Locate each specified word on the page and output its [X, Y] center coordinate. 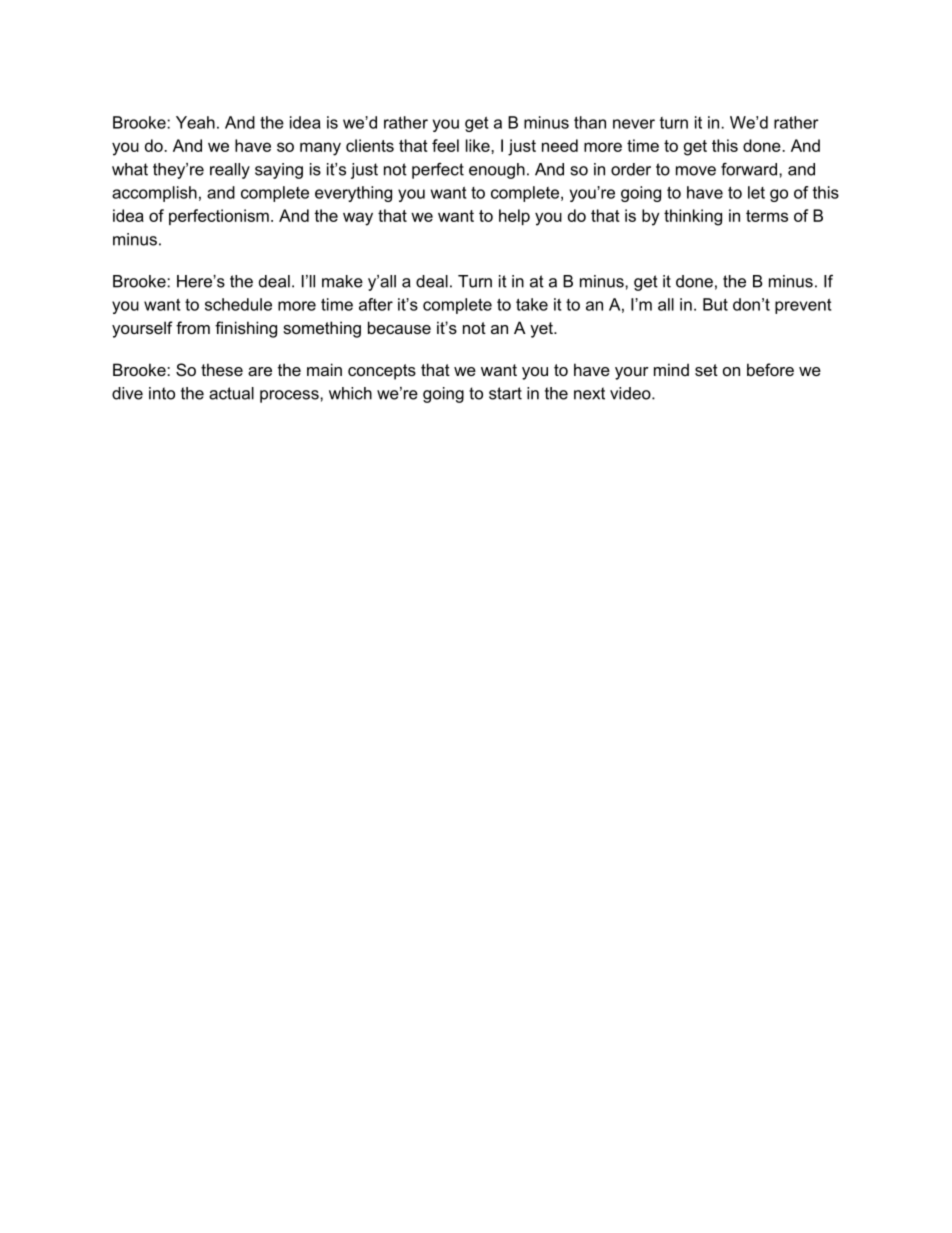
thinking [693, 217]
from [193, 327]
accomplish [154, 194]
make [342, 281]
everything [353, 194]
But [715, 304]
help [514, 217]
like [479, 145]
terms [767, 216]
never [634, 124]
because [399, 327]
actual [231, 393]
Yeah [195, 122]
